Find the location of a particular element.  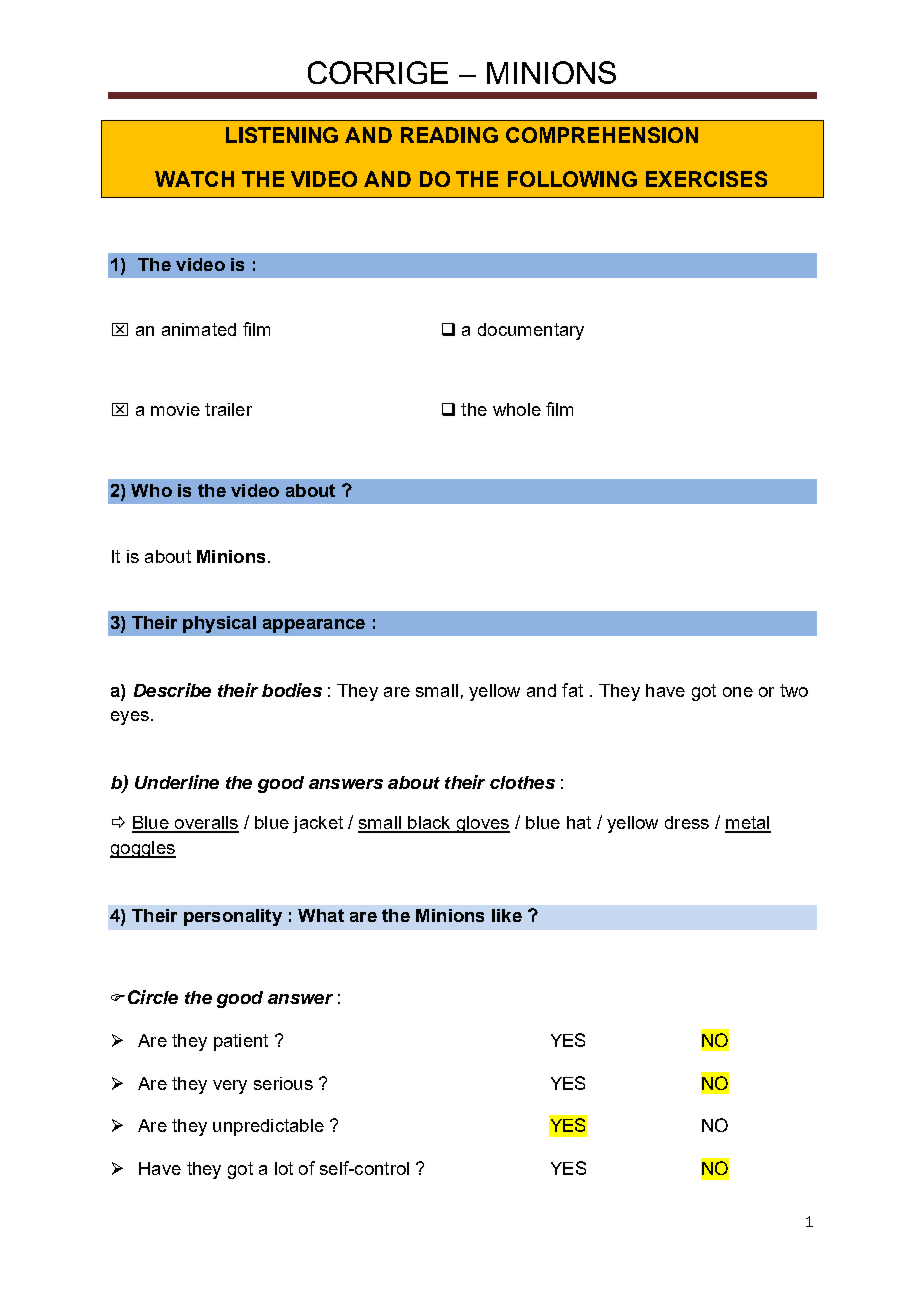

gloves is located at coordinates (482, 824).
